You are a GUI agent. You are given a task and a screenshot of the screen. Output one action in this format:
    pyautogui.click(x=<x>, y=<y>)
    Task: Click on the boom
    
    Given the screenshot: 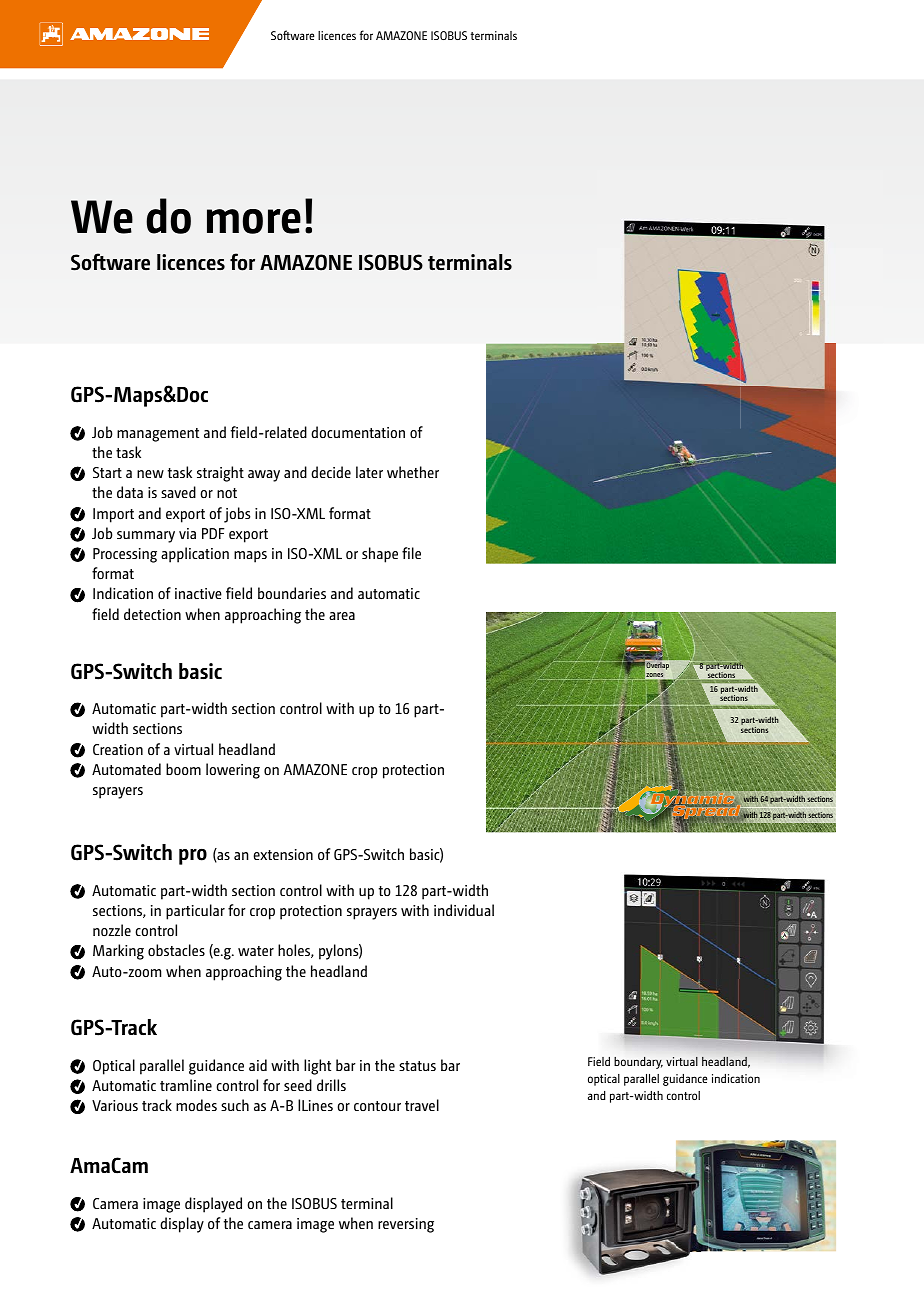 What is the action you would take?
    pyautogui.click(x=183, y=769)
